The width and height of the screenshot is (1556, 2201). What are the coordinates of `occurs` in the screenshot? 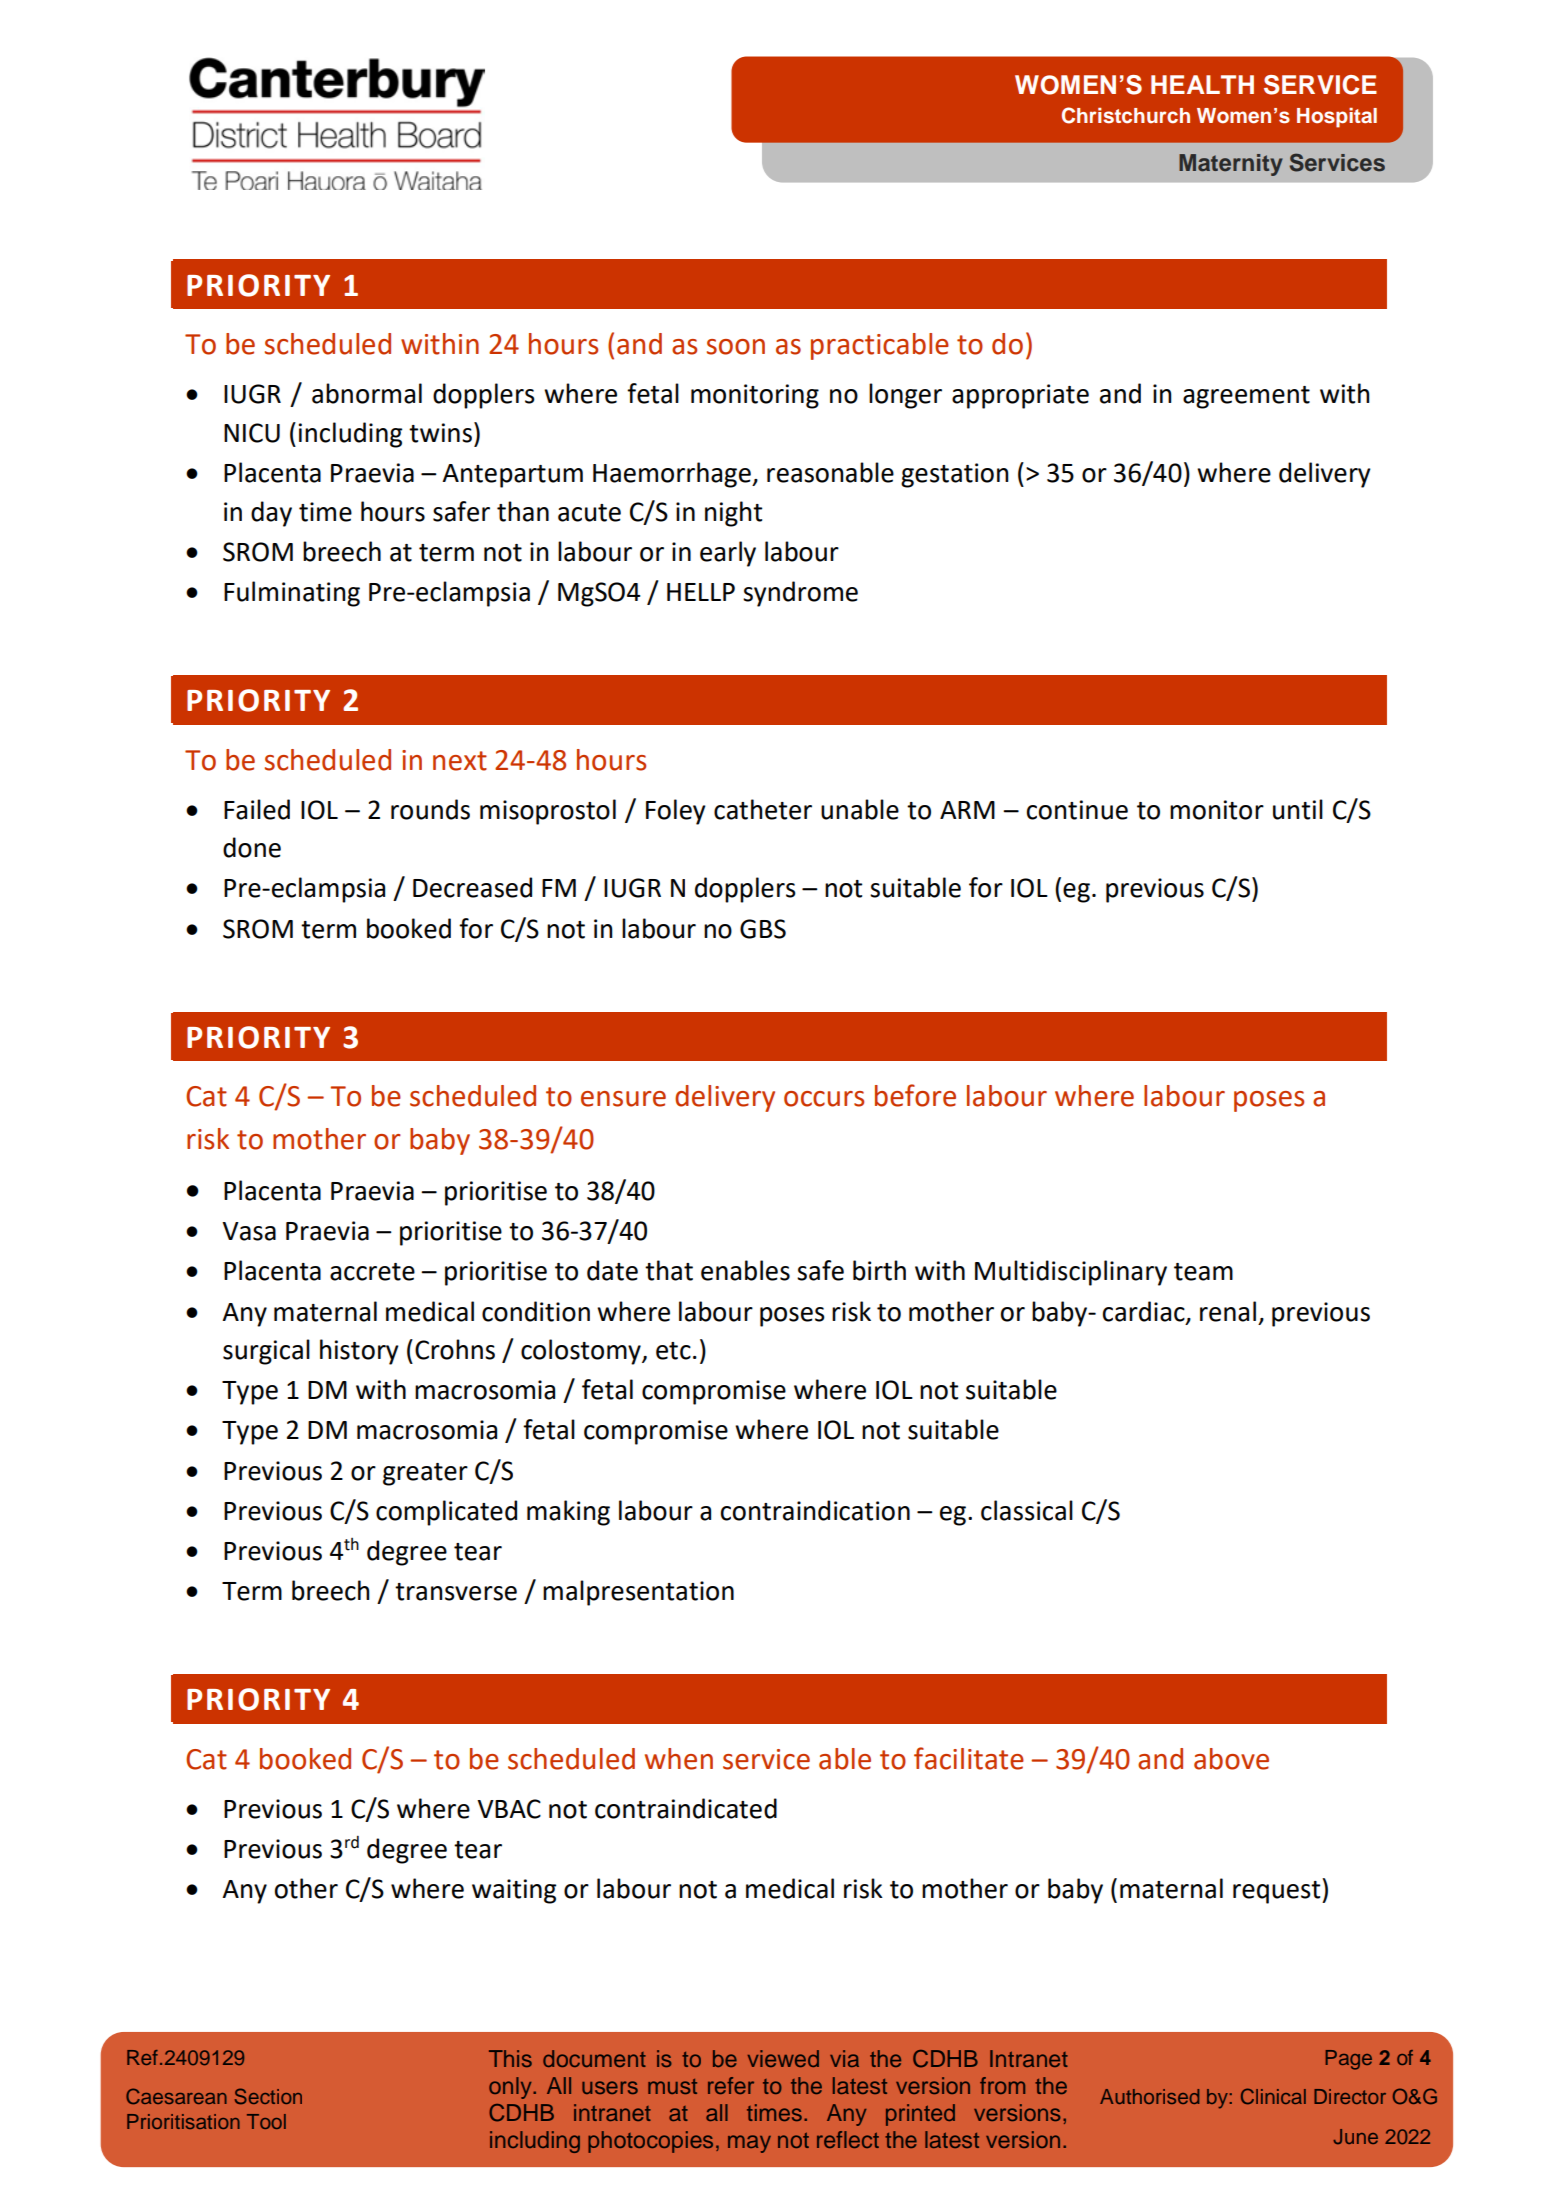 It's located at (824, 1099).
